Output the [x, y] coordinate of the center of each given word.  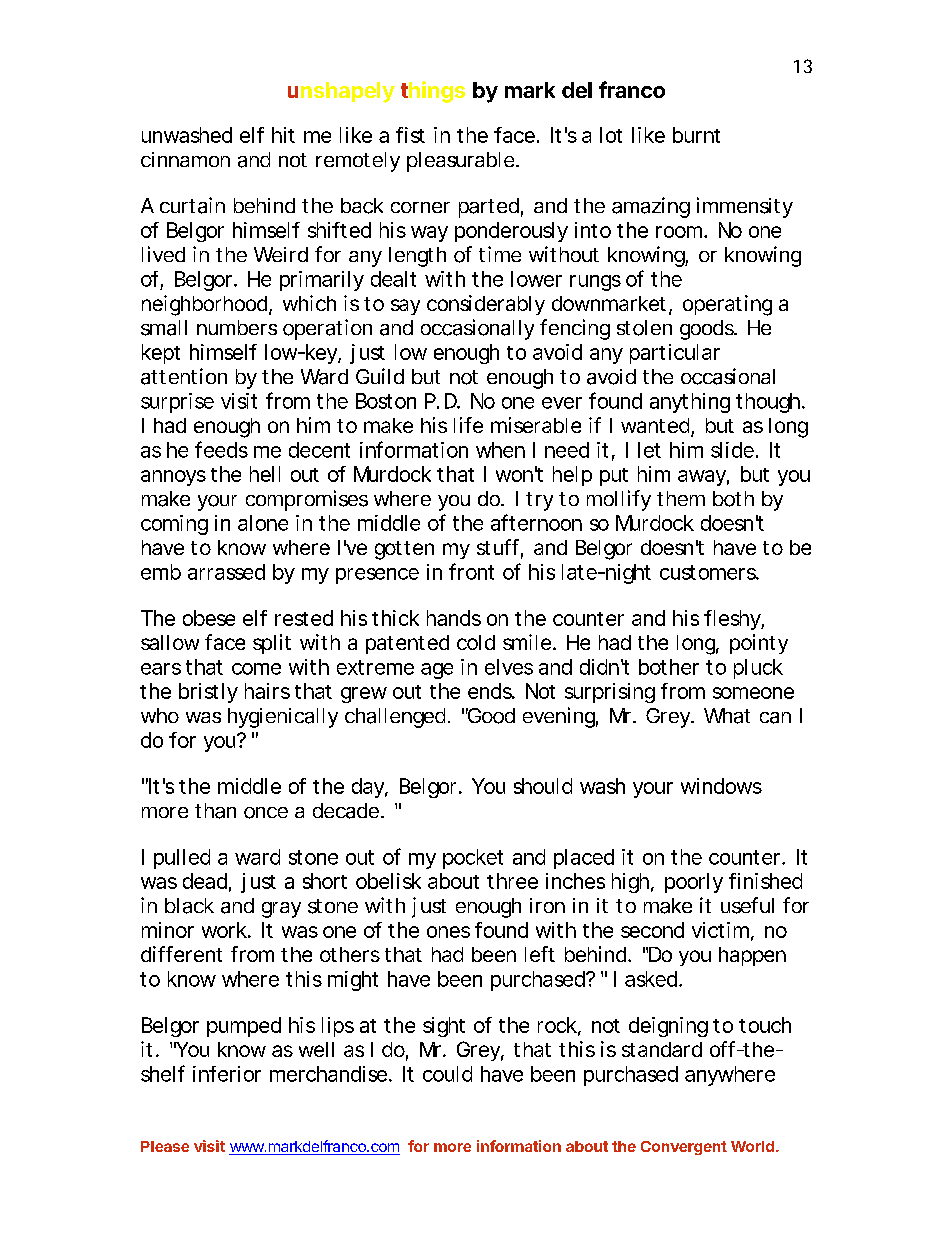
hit [283, 135]
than [215, 811]
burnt [696, 135]
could [447, 1074]
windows [721, 786]
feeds [221, 449]
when [500, 450]
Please [165, 1146]
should [543, 786]
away [703, 478]
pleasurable [462, 162]
